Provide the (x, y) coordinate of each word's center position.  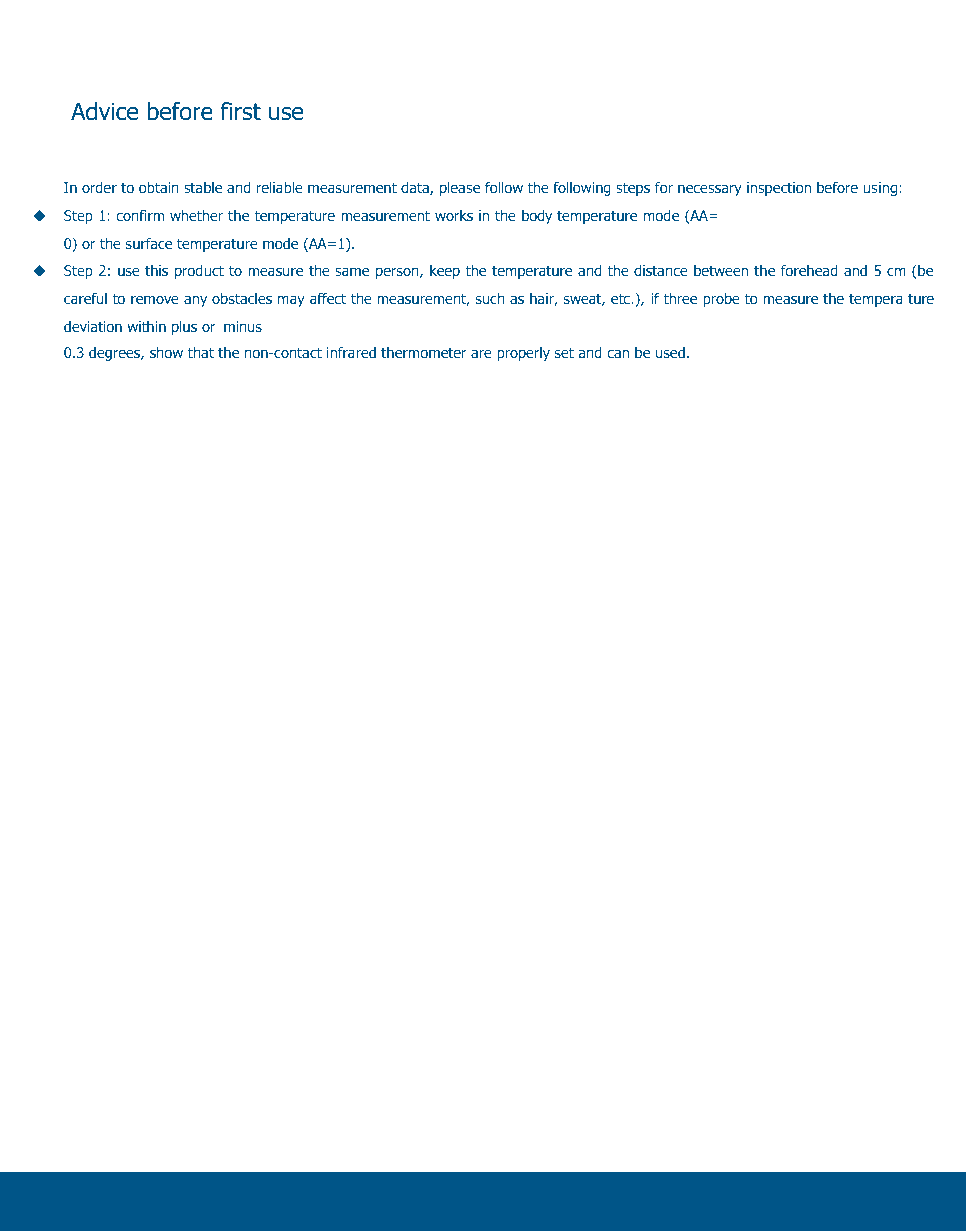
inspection (779, 189)
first (240, 111)
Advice (104, 111)
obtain (159, 187)
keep (445, 272)
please (460, 188)
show (166, 352)
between (721, 270)
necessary (710, 190)
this (156, 270)
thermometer (424, 352)
